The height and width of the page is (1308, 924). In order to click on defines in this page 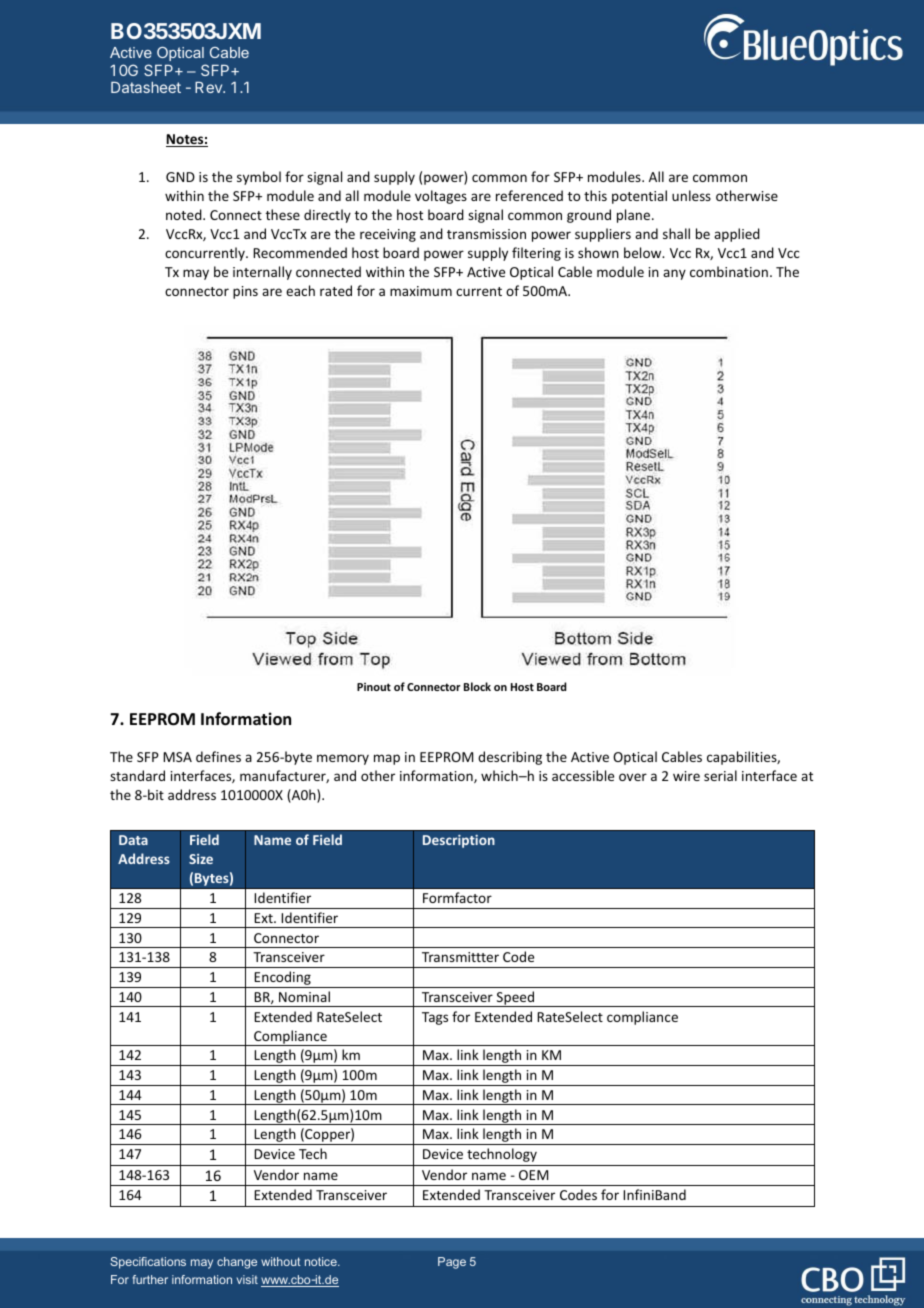, I will do `click(218, 756)`.
